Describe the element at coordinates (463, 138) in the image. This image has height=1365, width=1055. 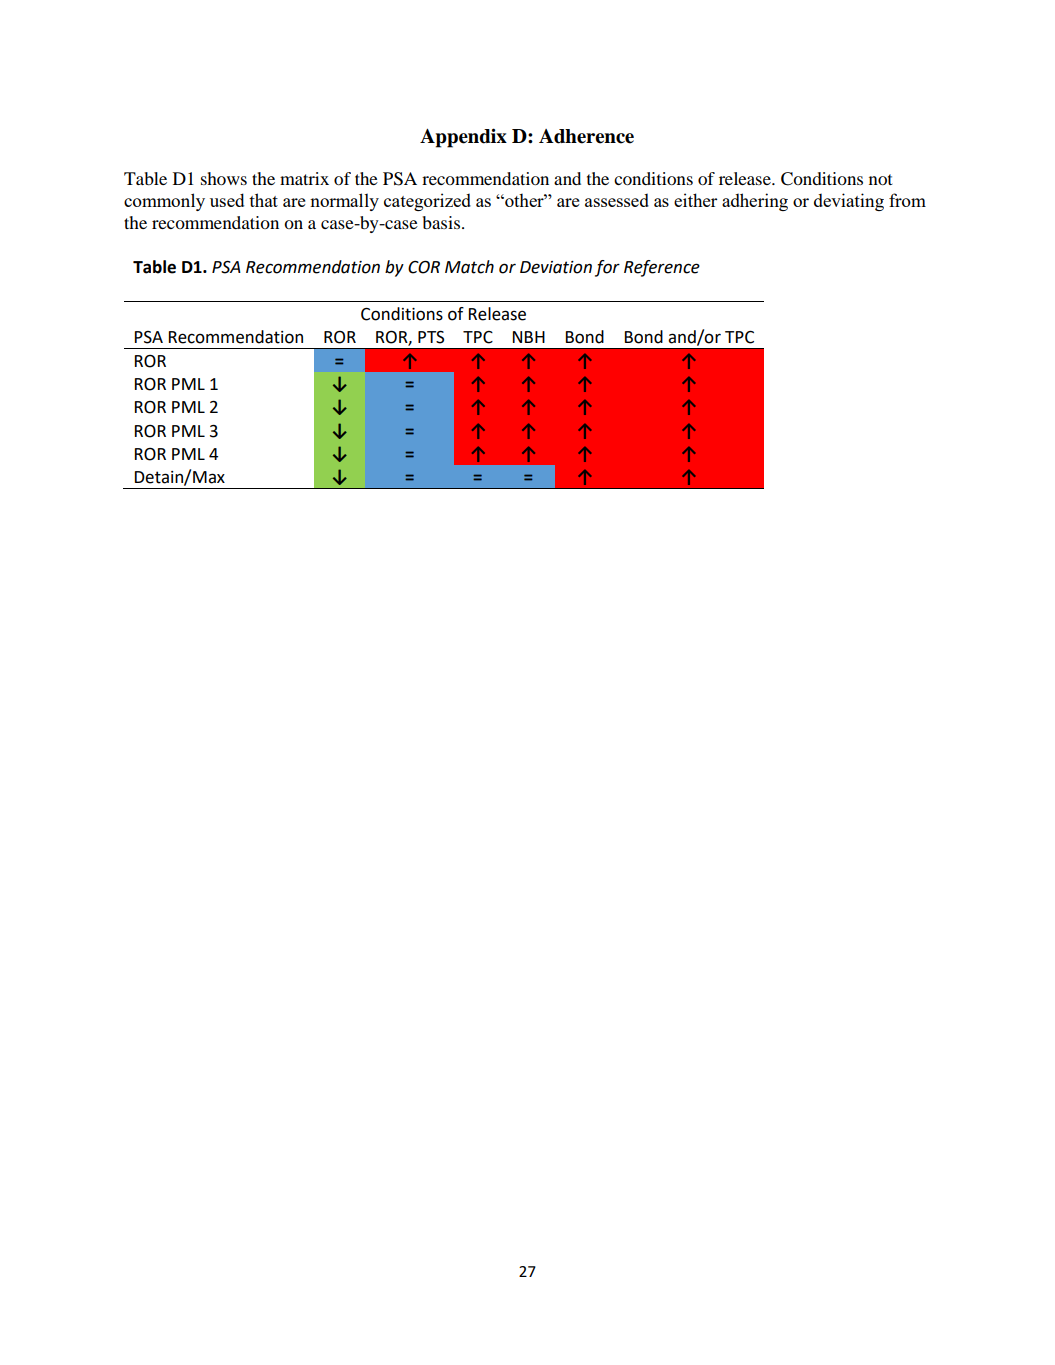
I see `Appendix` at that location.
